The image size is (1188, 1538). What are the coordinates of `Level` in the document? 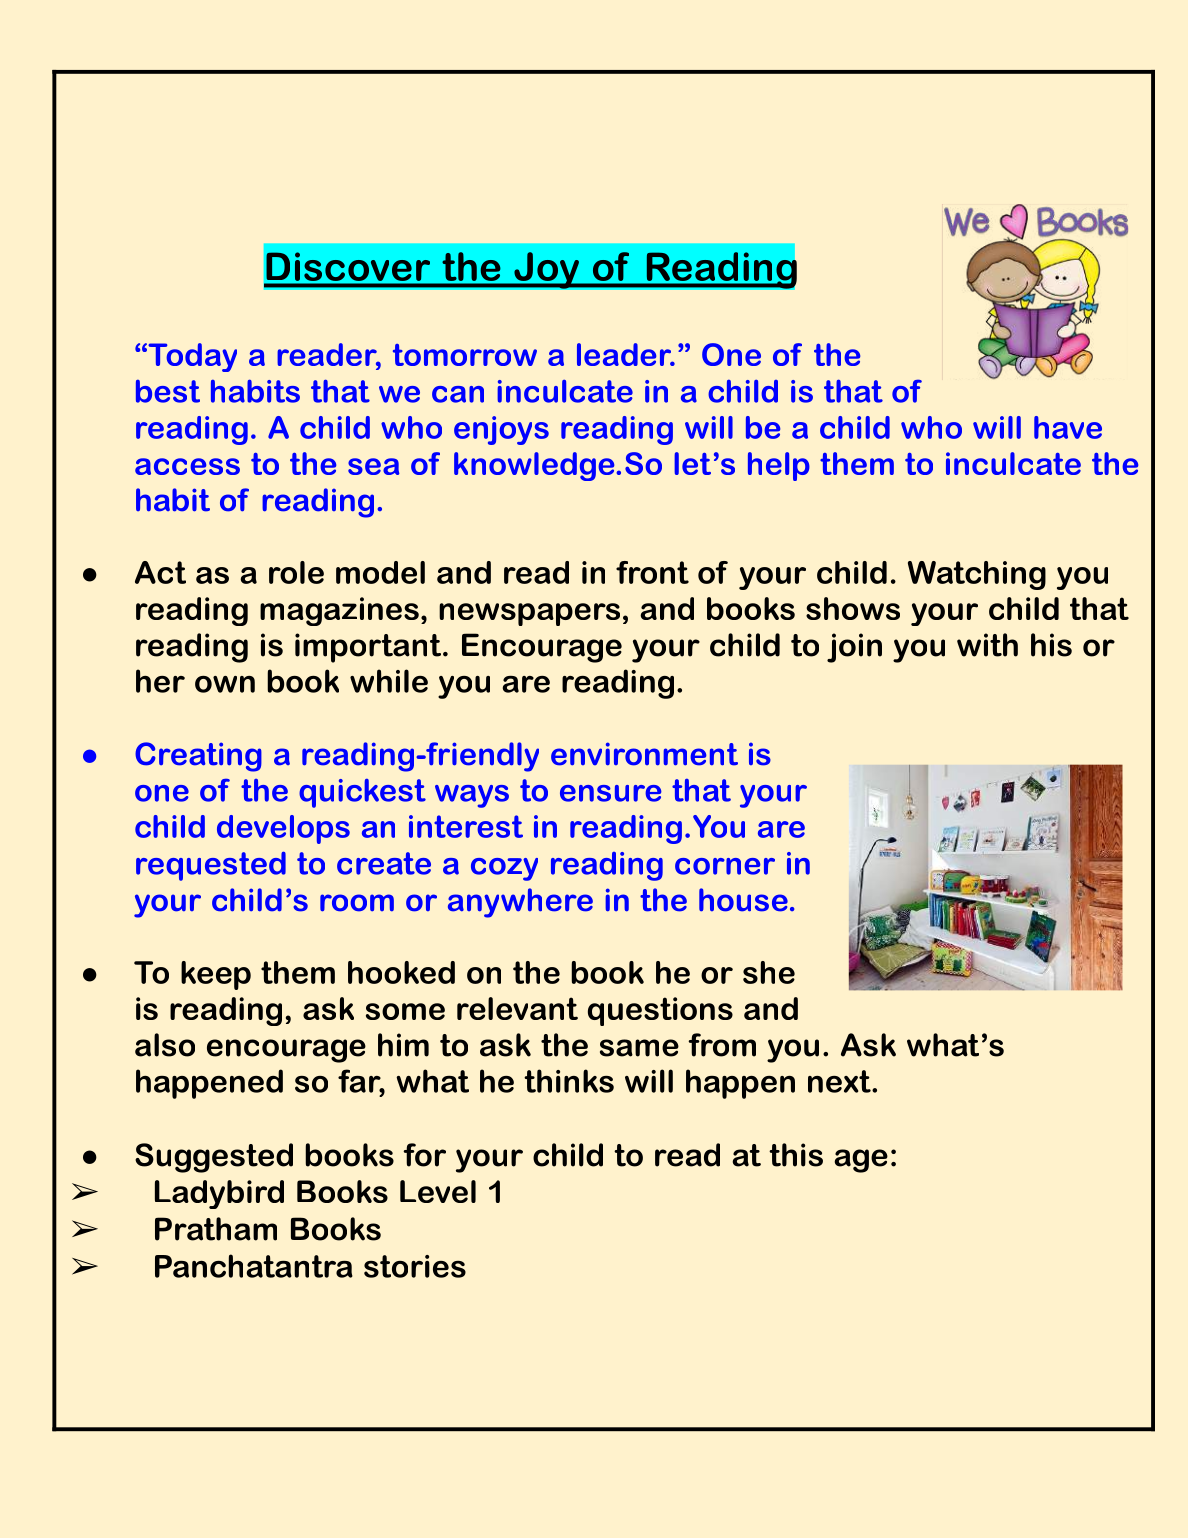 It's located at (438, 1191).
